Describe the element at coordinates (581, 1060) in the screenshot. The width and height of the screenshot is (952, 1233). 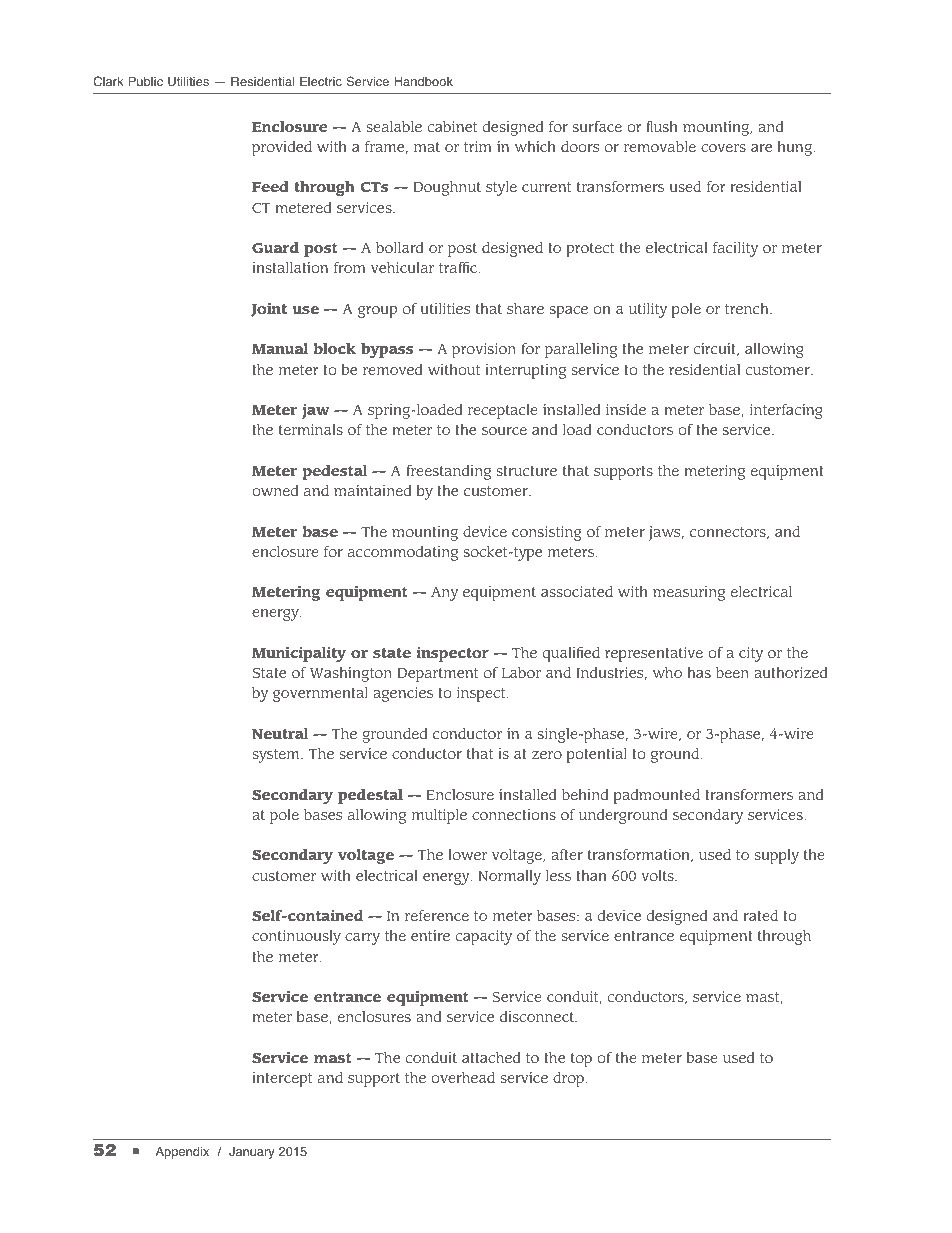
I see `top` at that location.
